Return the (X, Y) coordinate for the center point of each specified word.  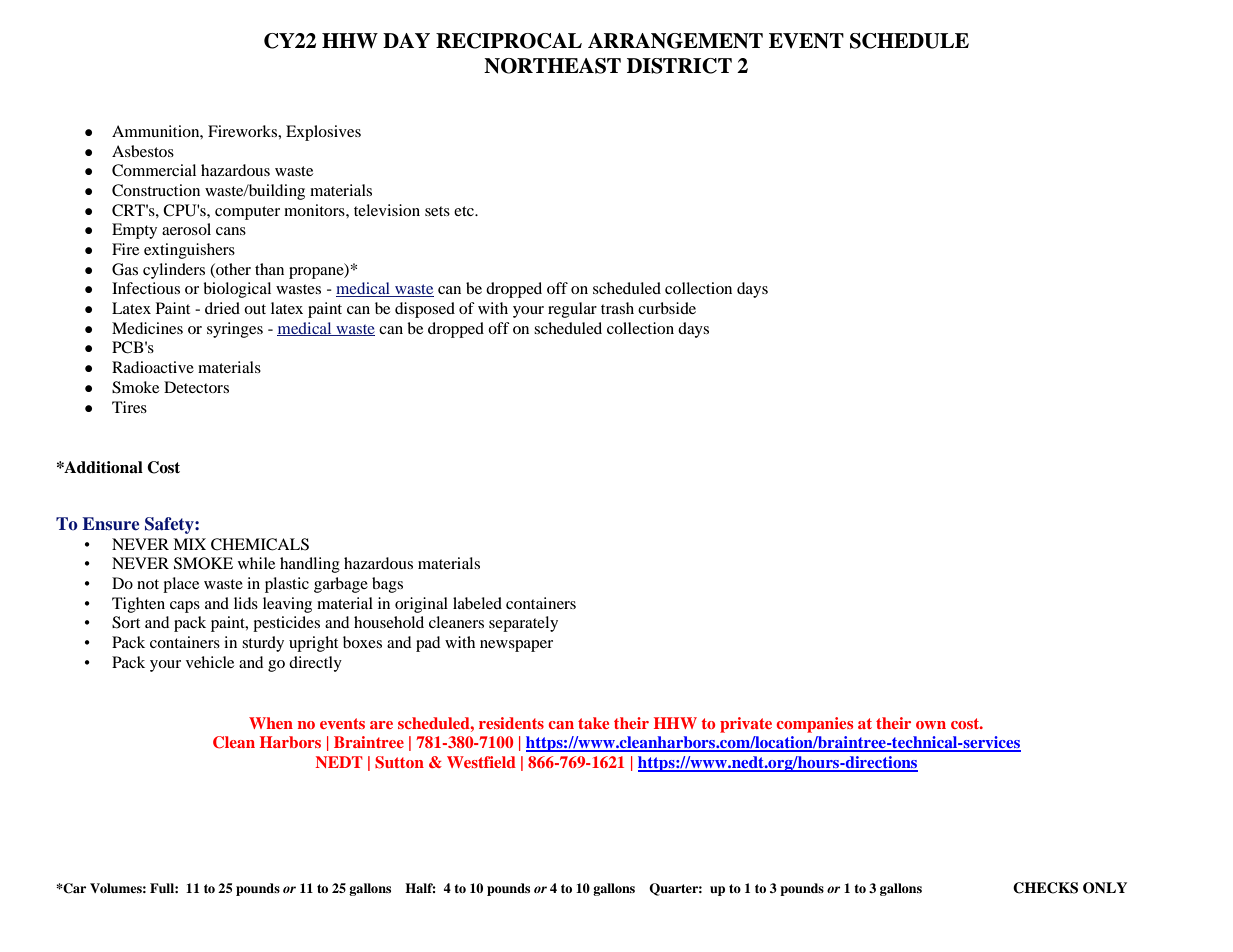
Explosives (323, 133)
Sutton (399, 762)
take (593, 723)
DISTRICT (679, 66)
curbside (667, 308)
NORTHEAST (552, 66)
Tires (129, 407)
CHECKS (1045, 888)
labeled (477, 603)
